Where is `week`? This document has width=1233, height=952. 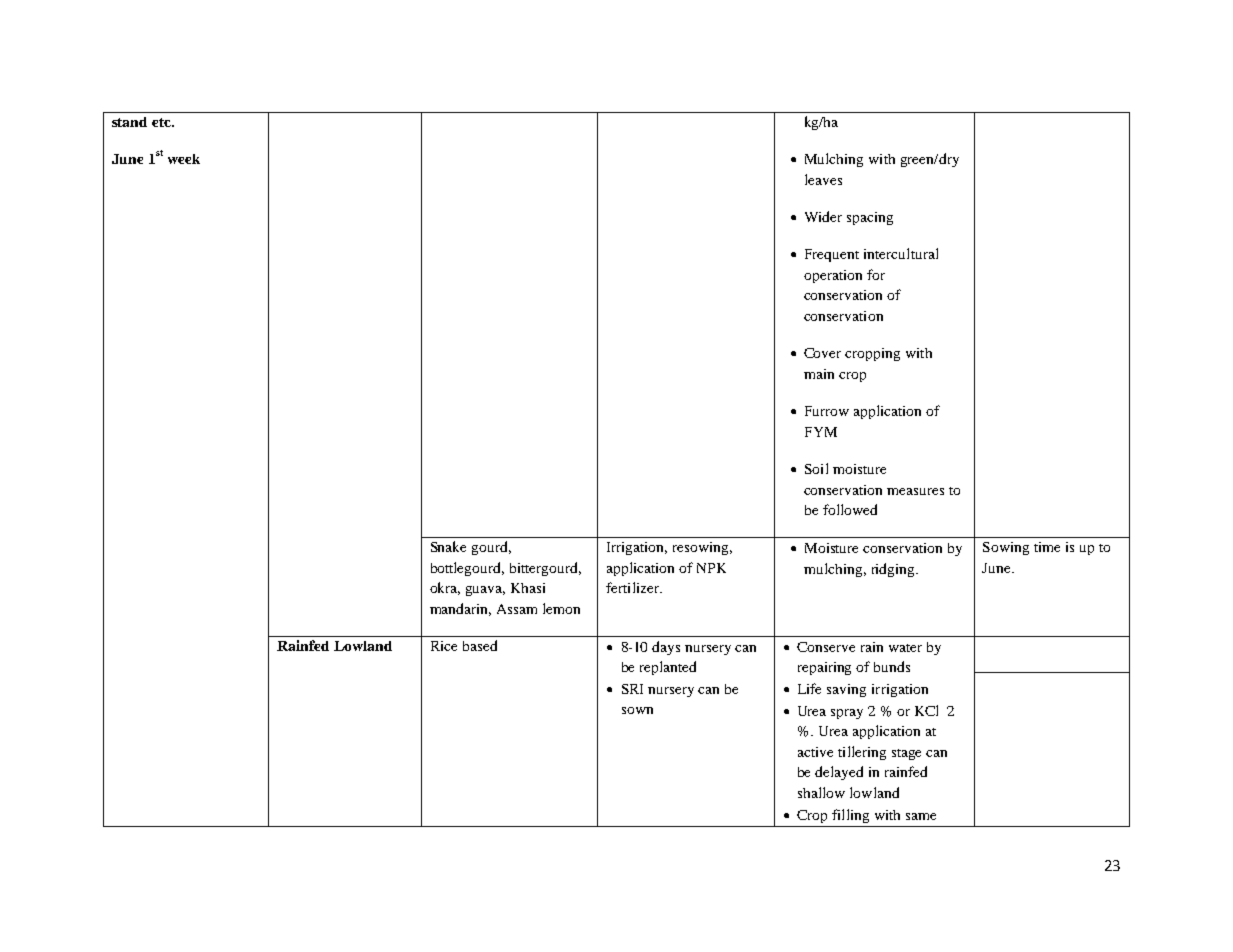
week is located at coordinates (184, 159).
